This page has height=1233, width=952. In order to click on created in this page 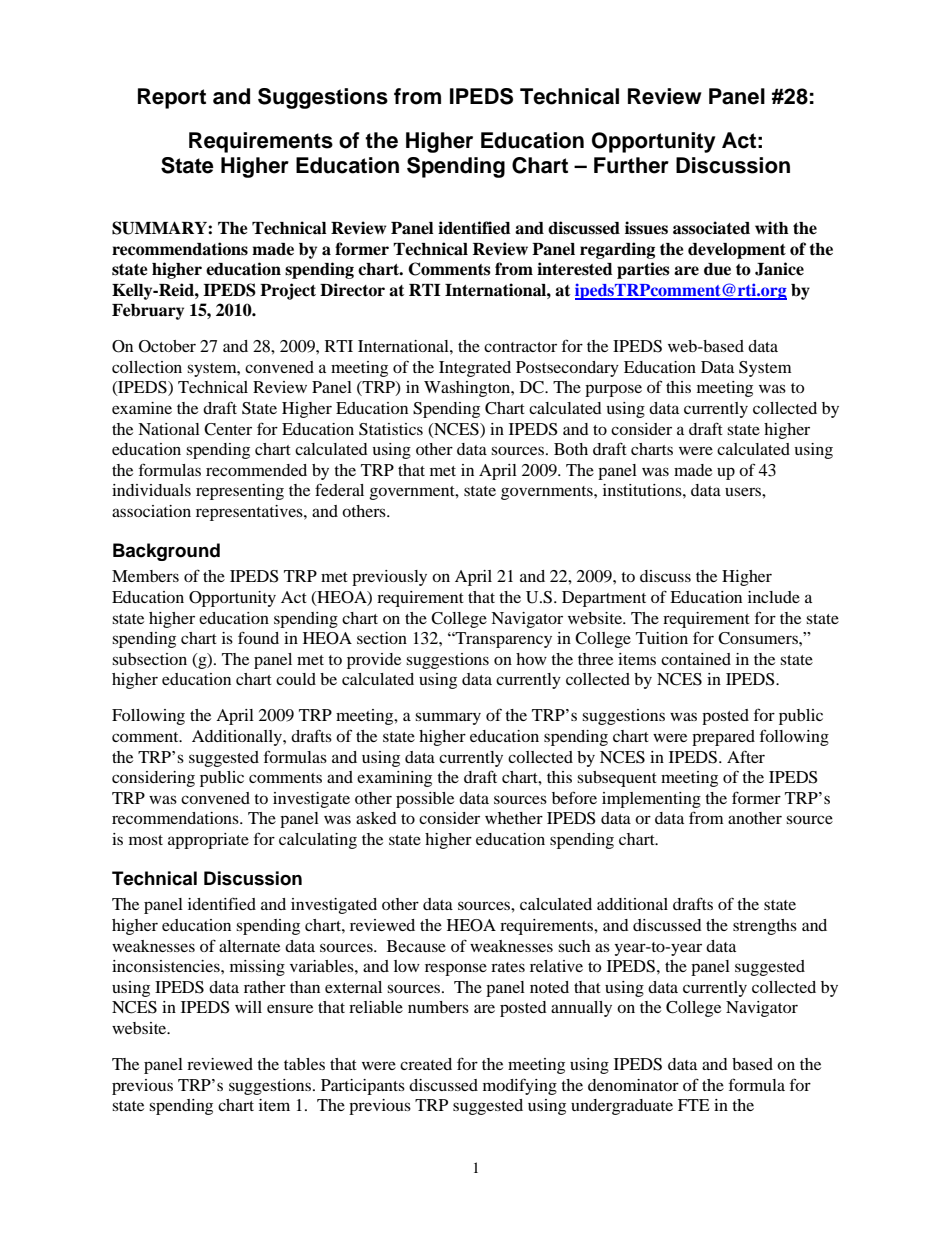, I will do `click(426, 1064)`.
